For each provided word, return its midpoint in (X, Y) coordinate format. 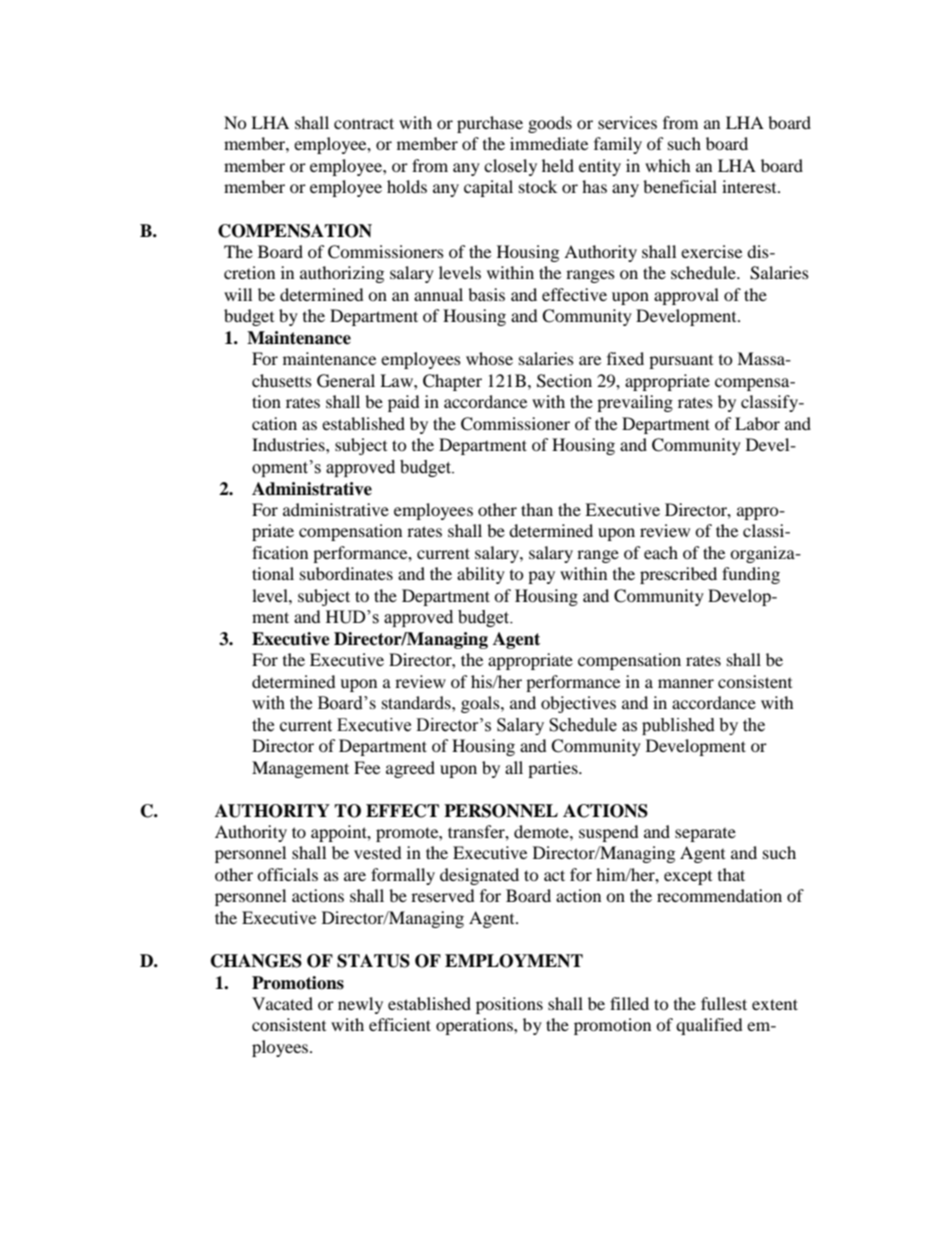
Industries (289, 444)
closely (510, 167)
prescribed (678, 575)
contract (364, 123)
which (668, 165)
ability (481, 575)
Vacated (282, 1003)
